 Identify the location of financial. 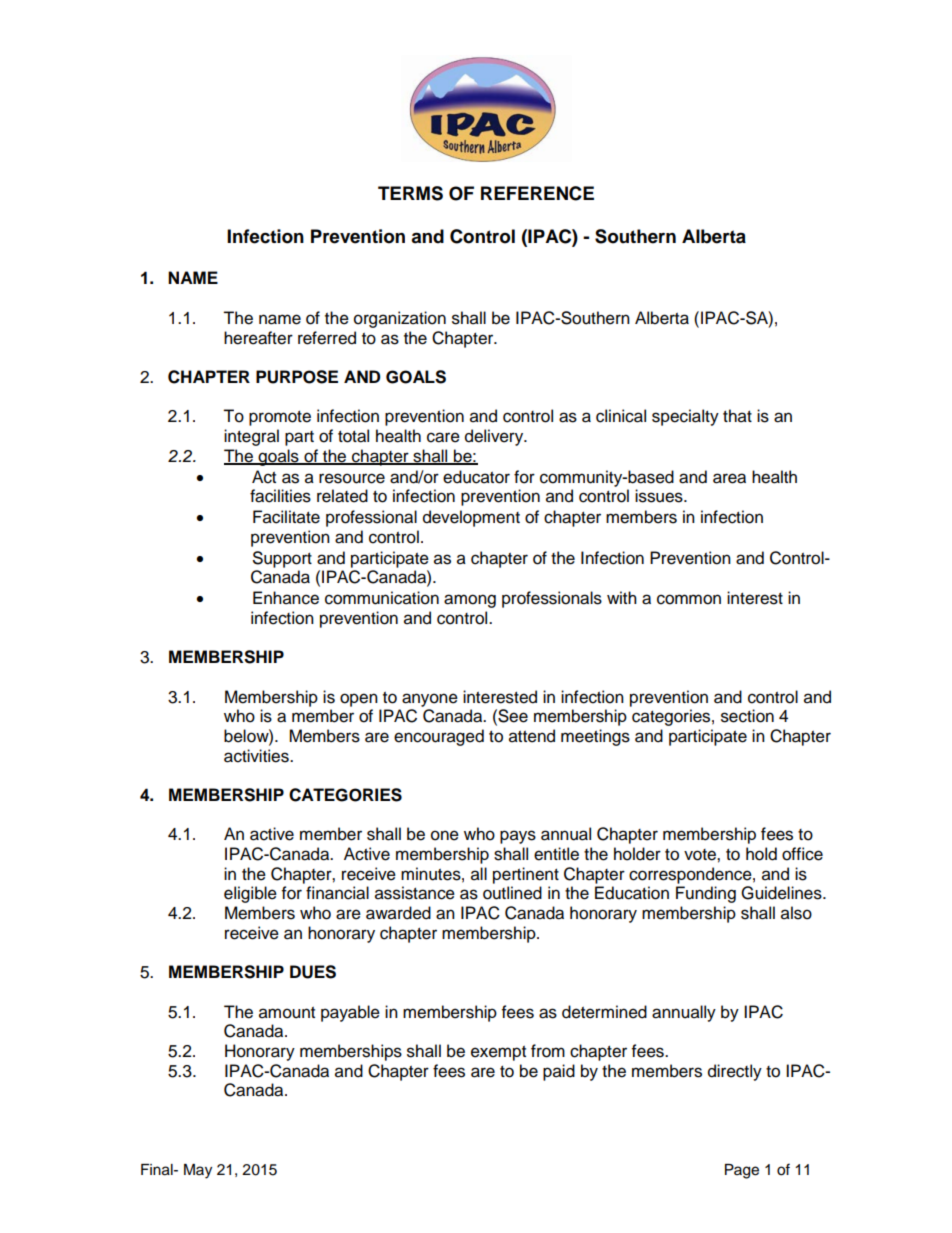
(337, 893).
